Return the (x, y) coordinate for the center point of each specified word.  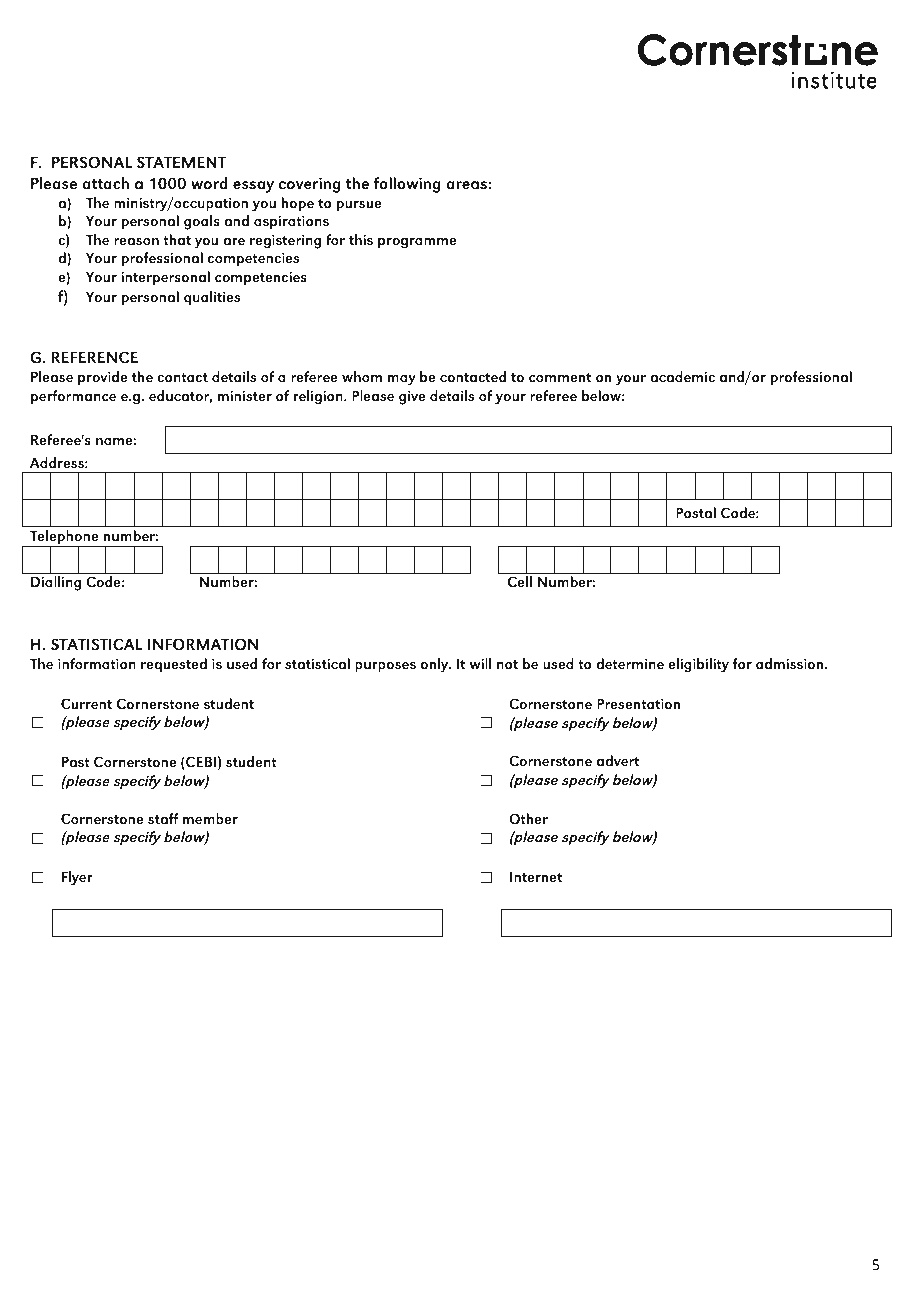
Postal (696, 512)
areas (467, 185)
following (407, 185)
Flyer (77, 878)
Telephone (64, 539)
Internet (536, 877)
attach (105, 183)
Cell (520, 581)
